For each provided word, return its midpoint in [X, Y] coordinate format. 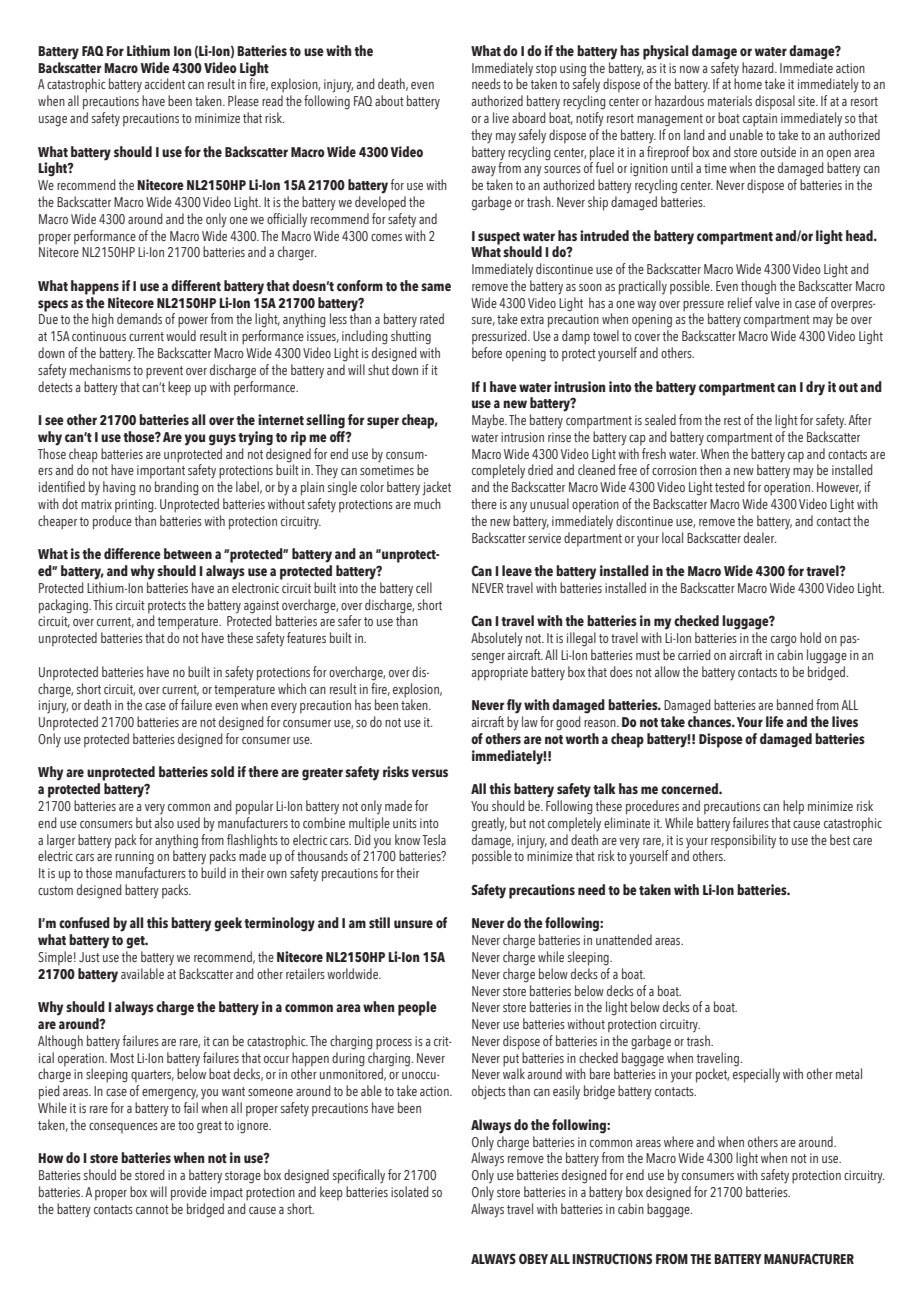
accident [165, 83]
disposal [775, 102]
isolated [410, 1191]
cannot [152, 1209]
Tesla [434, 839]
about [389, 100]
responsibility [743, 841]
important [161, 472]
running [134, 858]
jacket [437, 488]
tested [730, 486]
